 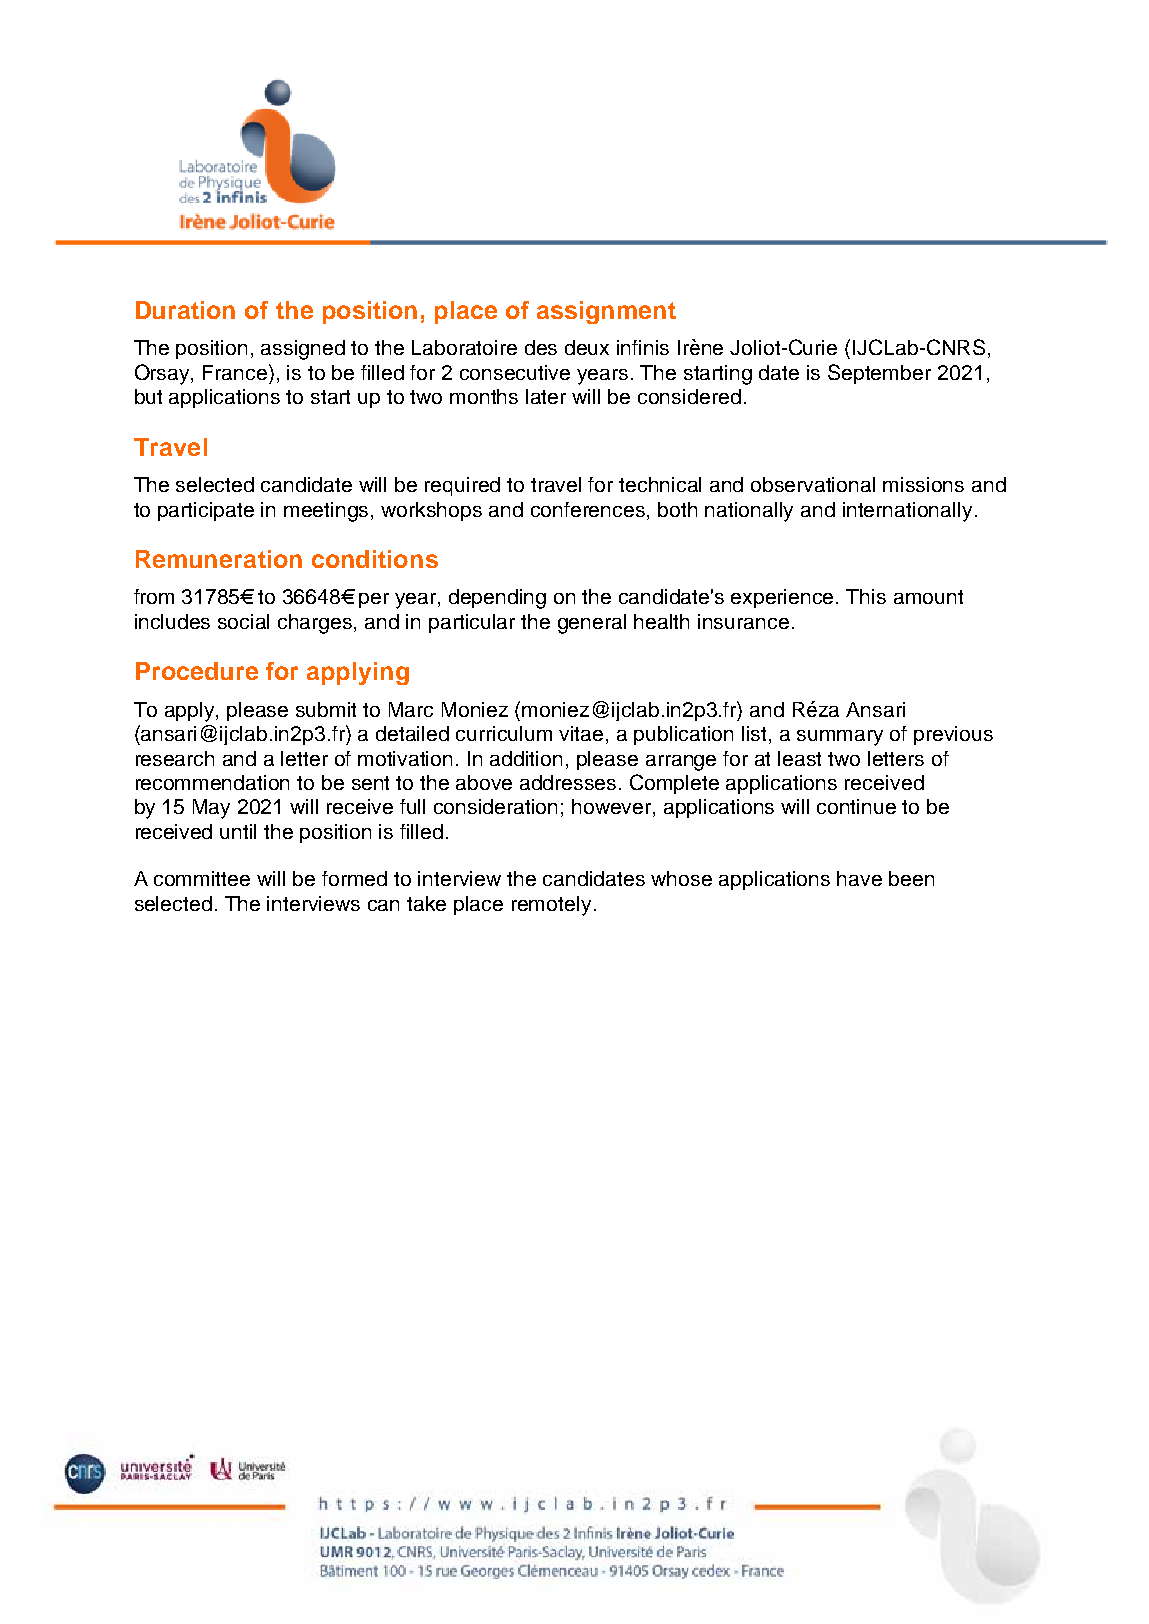 I want to click on summary, so click(x=840, y=738).
